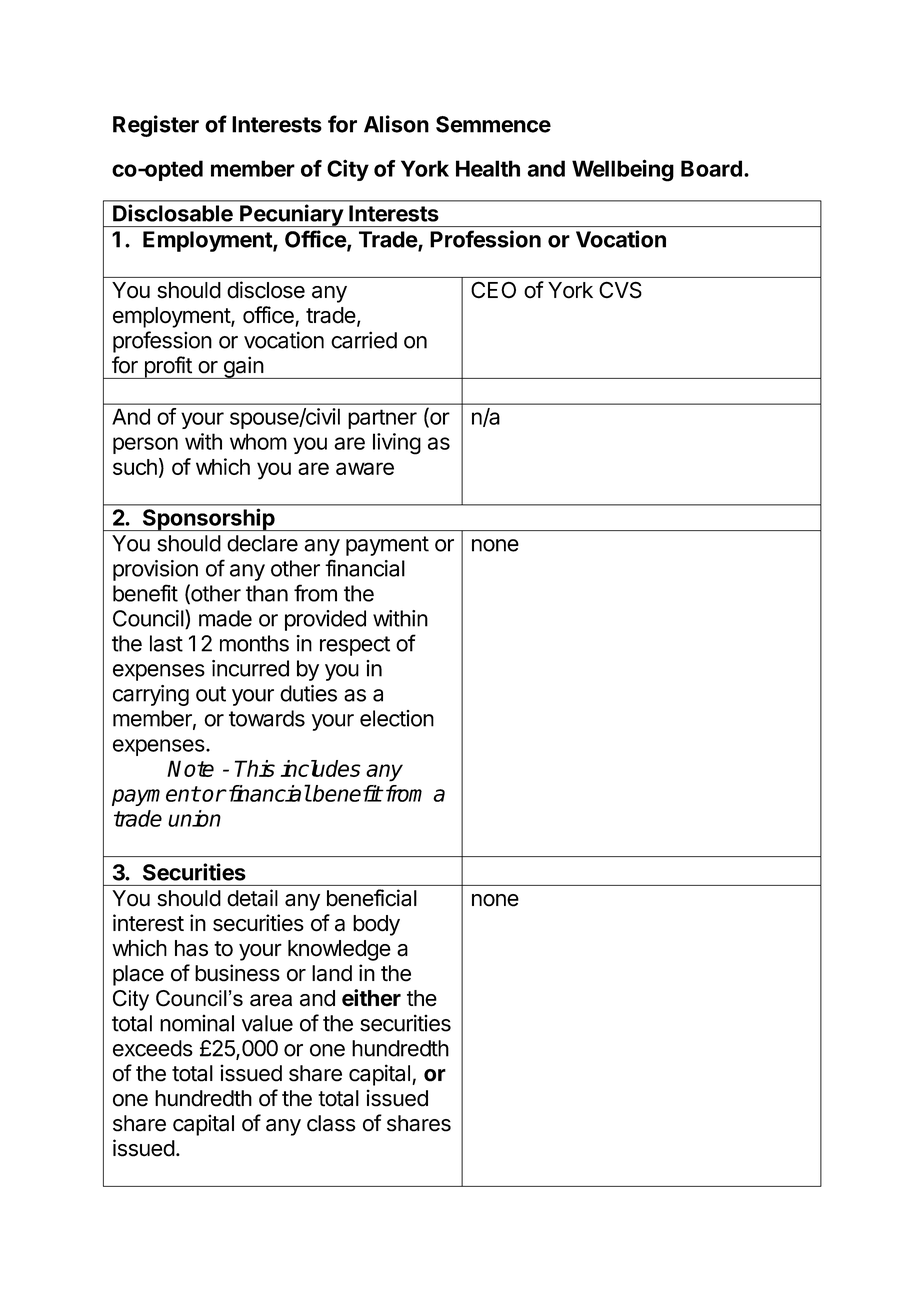 The width and height of the page is (924, 1308). What do you see at coordinates (376, 925) in the page?
I see `body` at bounding box center [376, 925].
